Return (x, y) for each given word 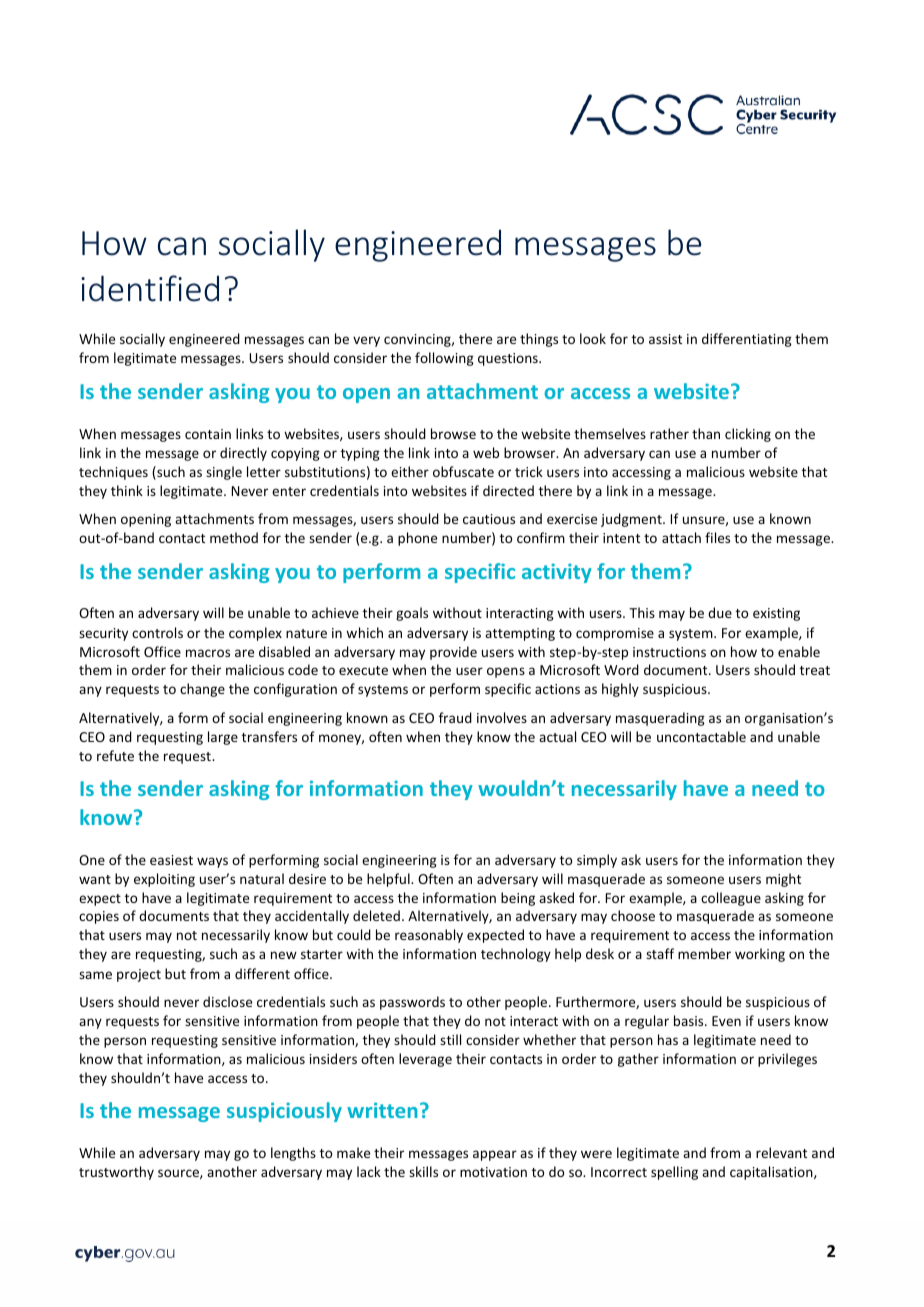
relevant (781, 1152)
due (720, 612)
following (444, 359)
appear (495, 1155)
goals (412, 614)
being (518, 899)
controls (157, 632)
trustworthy (116, 1173)
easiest (171, 860)
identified (150, 288)
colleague (731, 899)
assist (665, 339)
